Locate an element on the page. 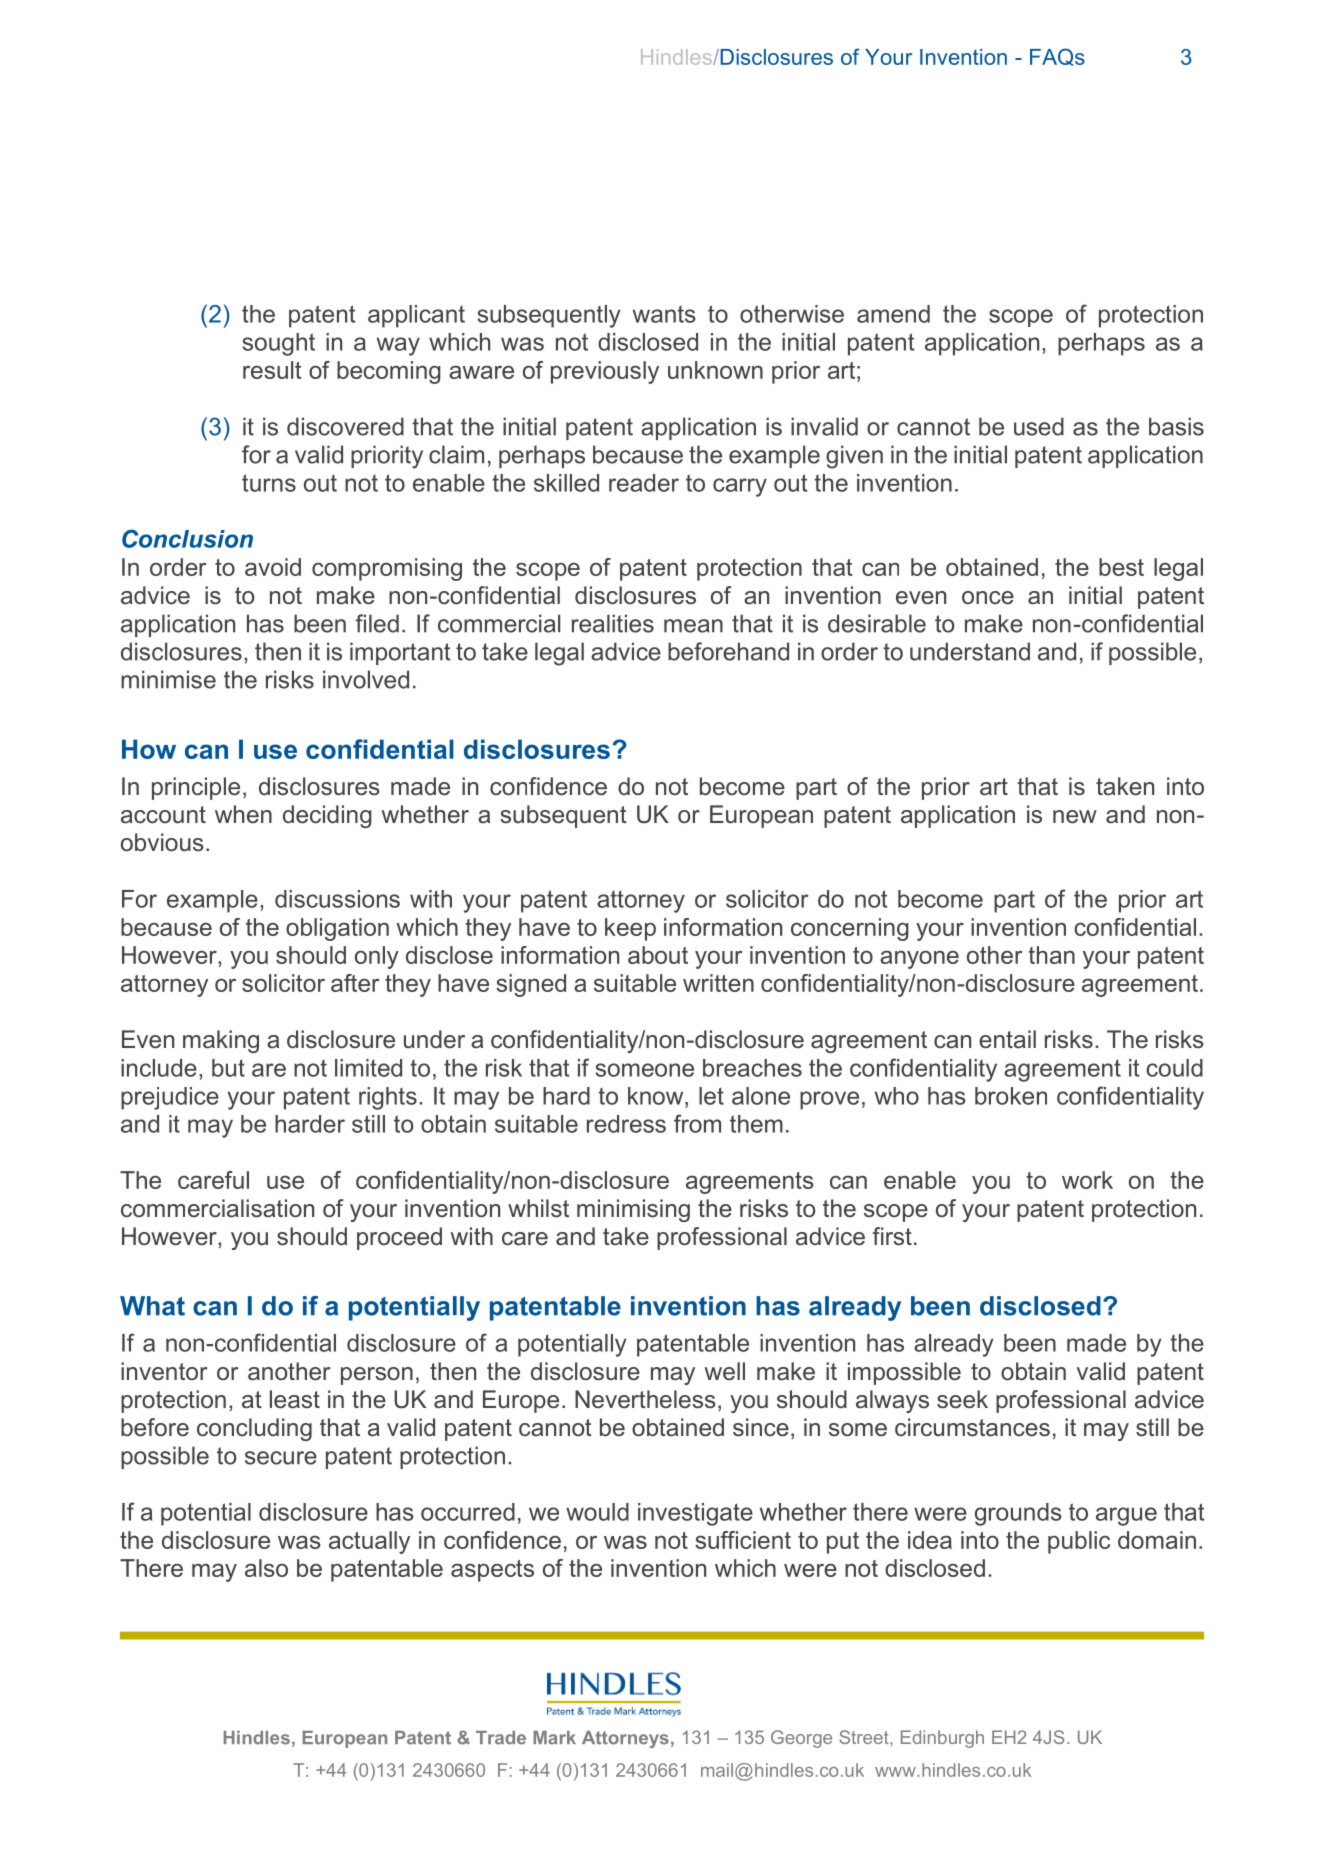  also is located at coordinates (266, 1568).
